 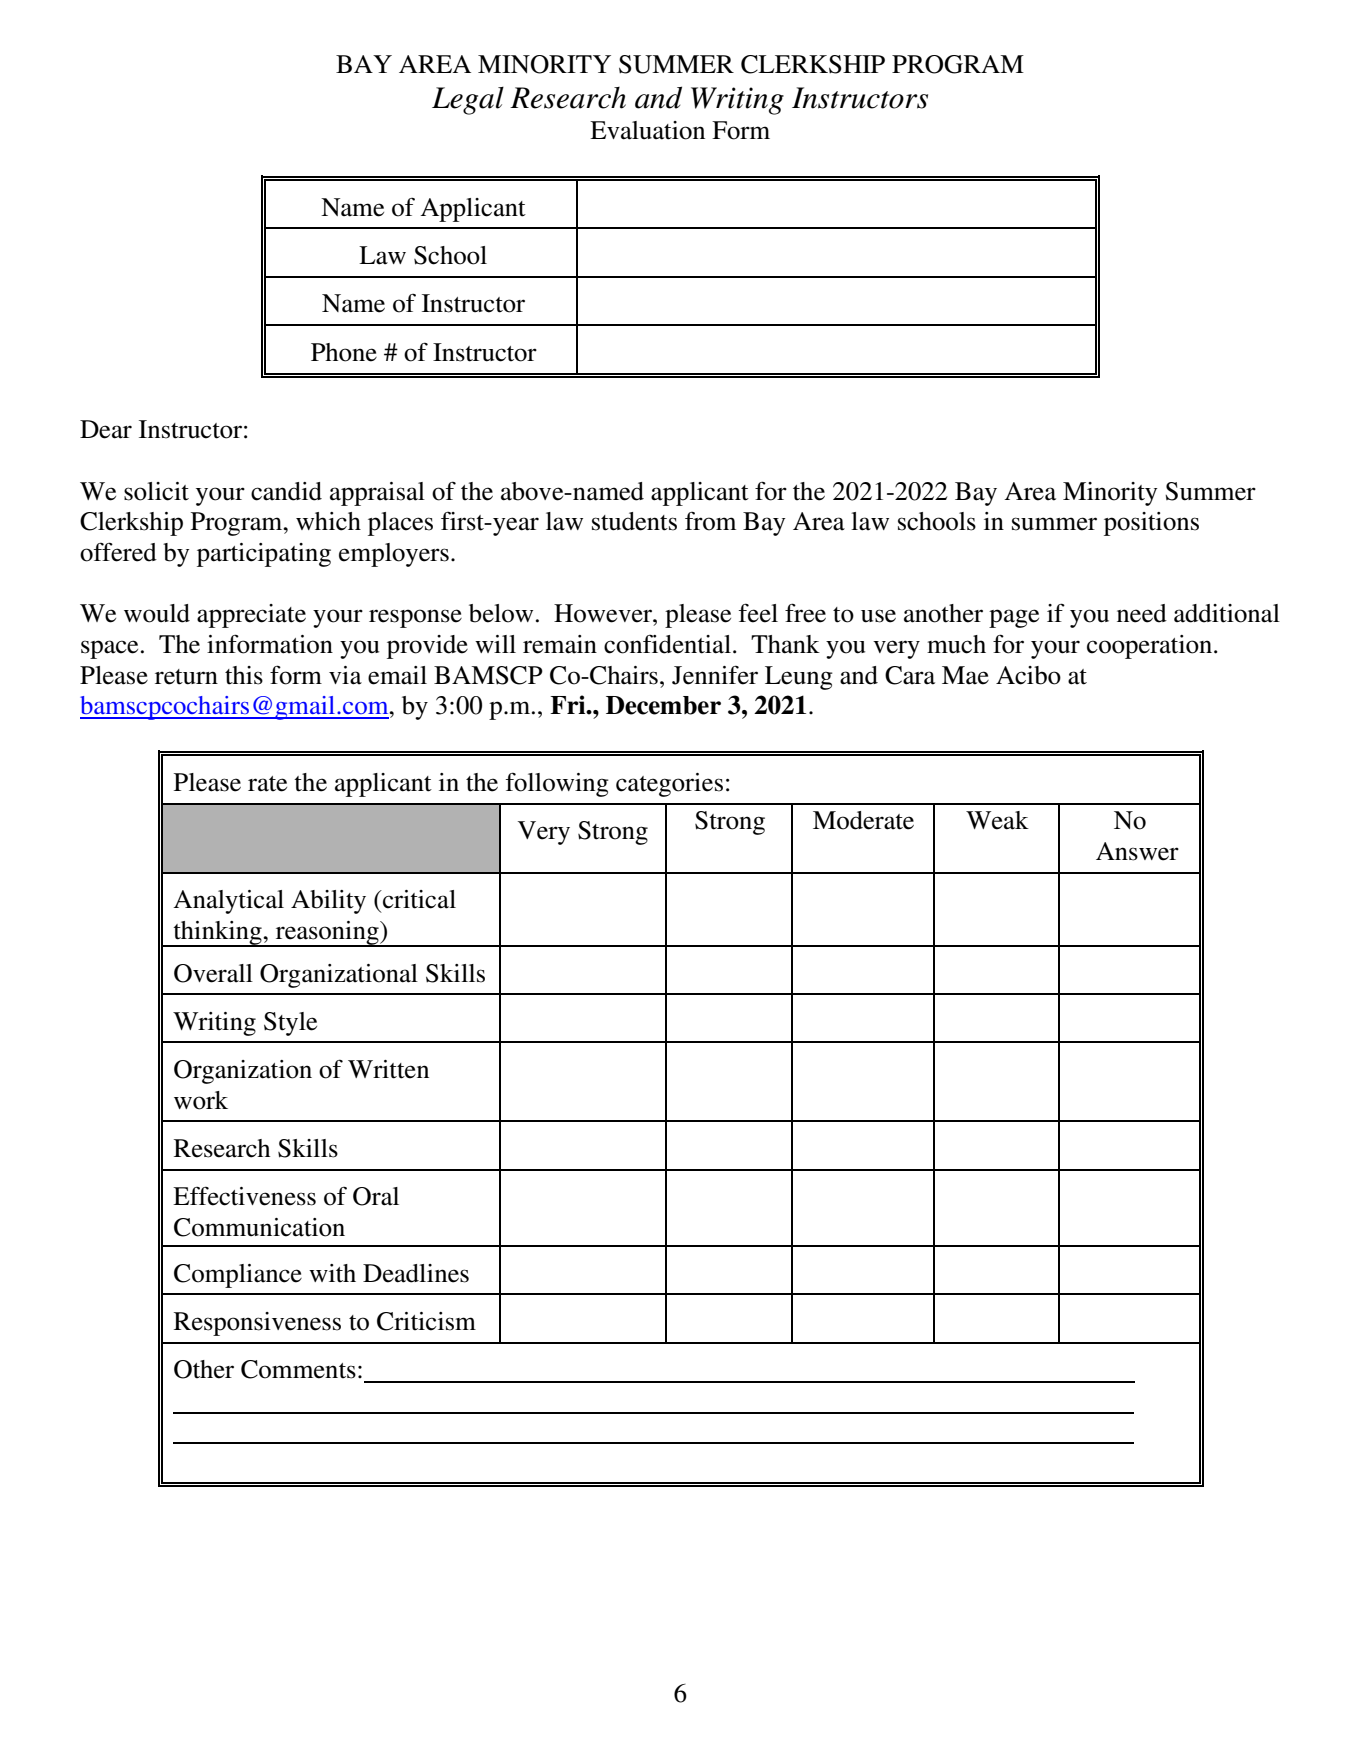 I want to click on thinking, so click(x=217, y=934).
